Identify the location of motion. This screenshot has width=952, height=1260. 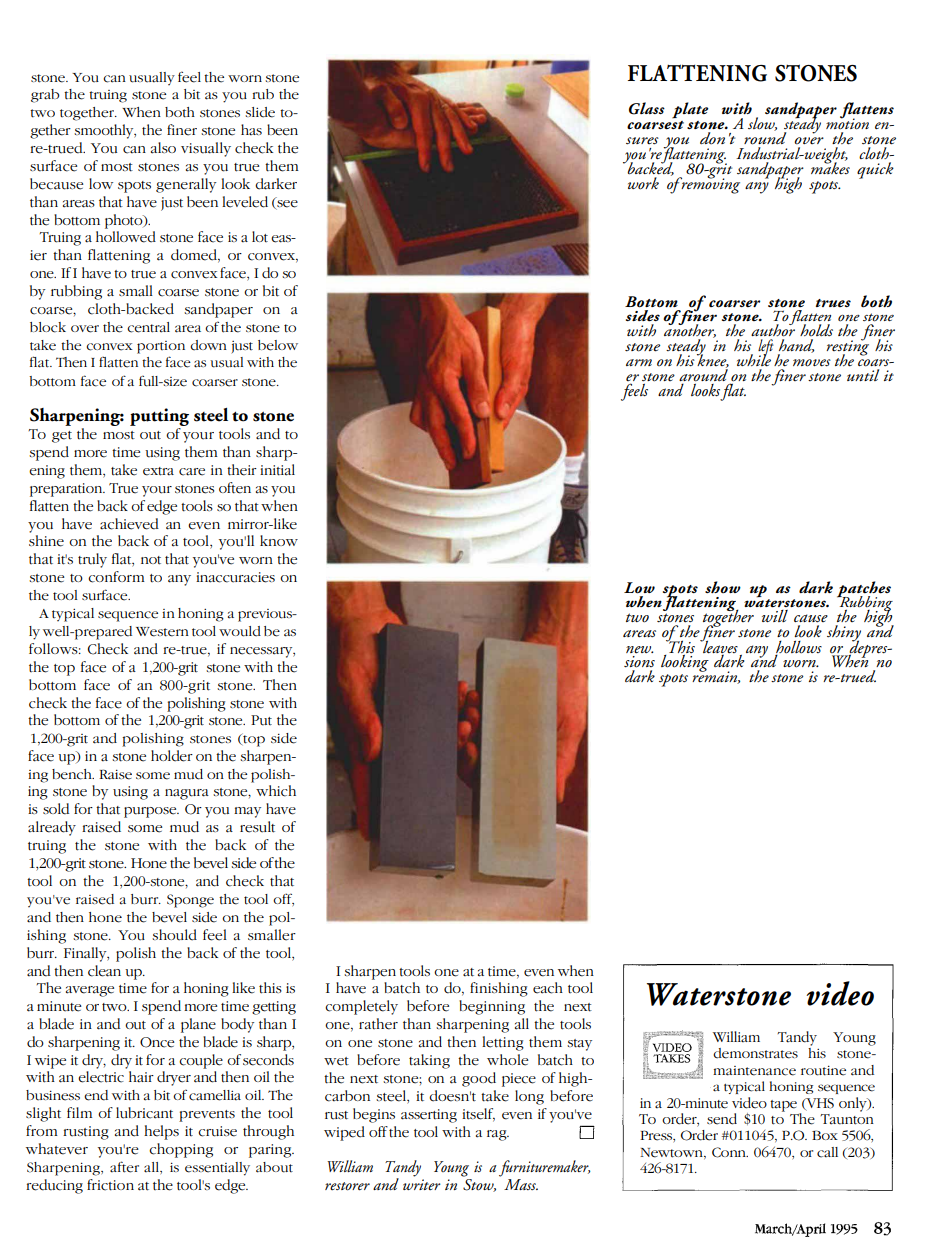
(847, 123).
